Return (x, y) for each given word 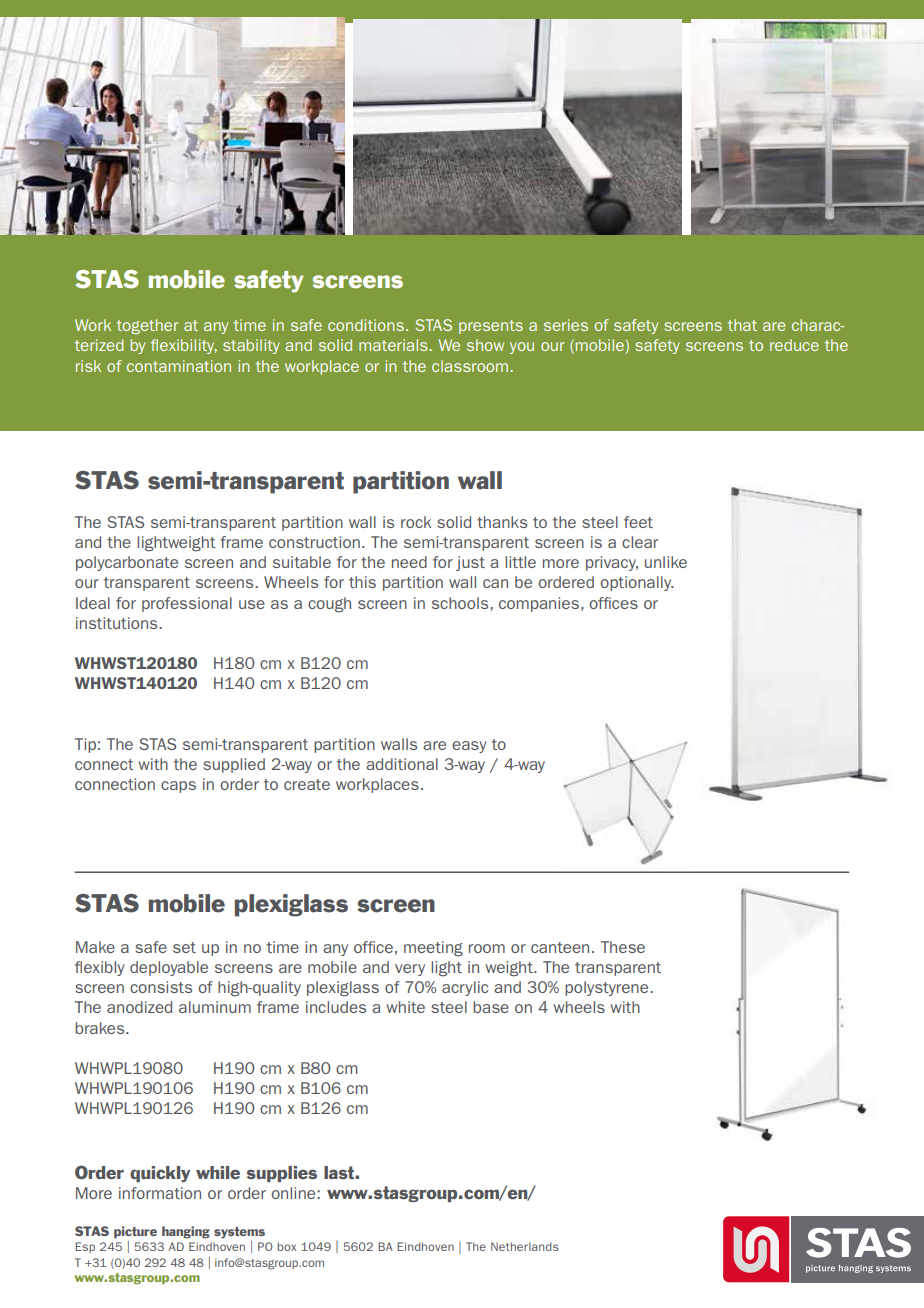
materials (394, 345)
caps (178, 787)
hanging (186, 1232)
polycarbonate (127, 563)
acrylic (465, 988)
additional (402, 764)
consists (161, 987)
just (470, 563)
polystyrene (608, 988)
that (742, 325)
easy (469, 747)
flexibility (184, 346)
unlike (666, 562)
